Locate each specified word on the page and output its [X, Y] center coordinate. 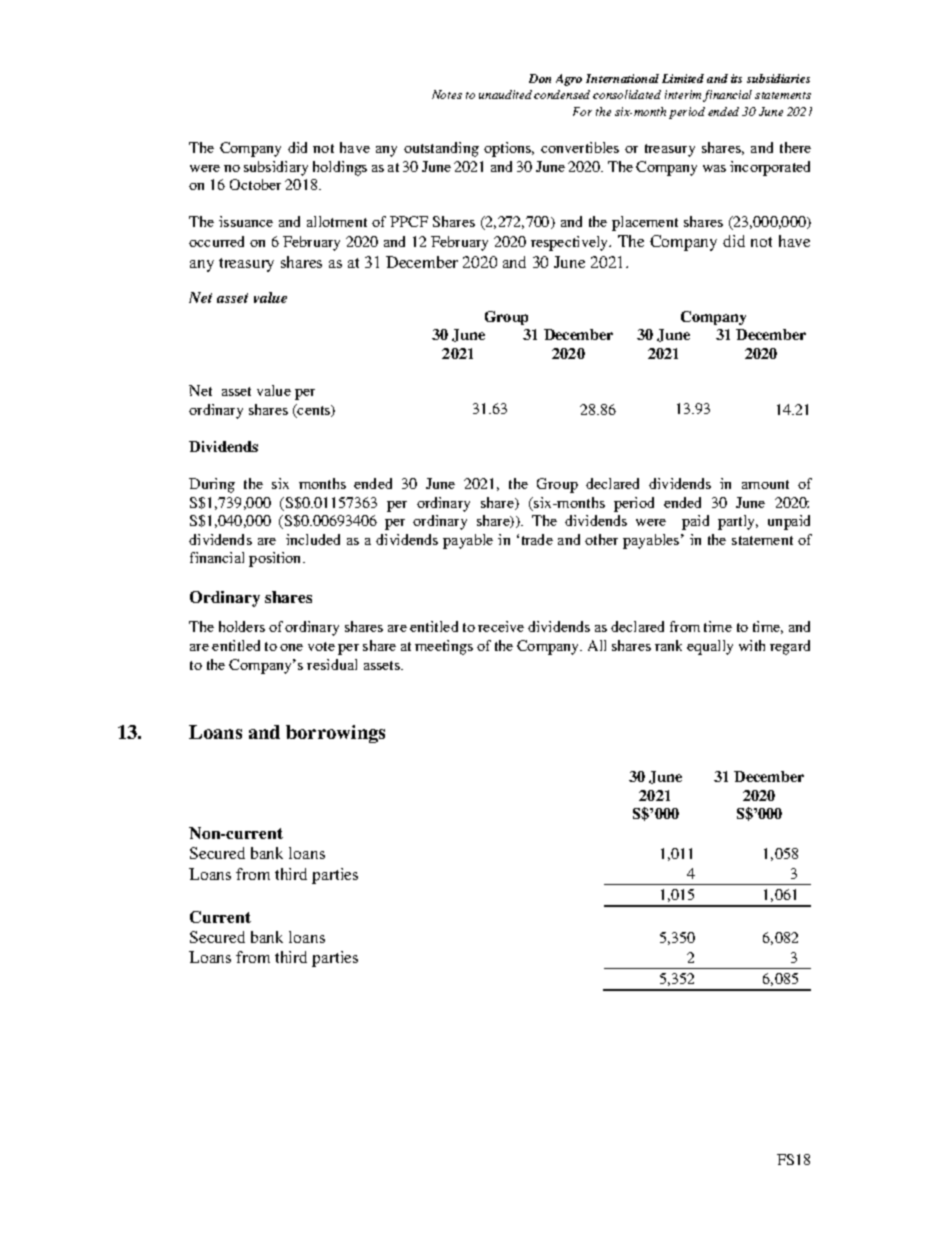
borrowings [335, 734]
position [276, 559]
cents [314, 411]
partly [738, 522]
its [736, 78]
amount [765, 484]
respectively [571, 243]
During [212, 485]
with [752, 645]
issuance [246, 221]
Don [540, 78]
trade [537, 539]
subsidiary [276, 168]
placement [645, 223]
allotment [337, 221]
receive [501, 626]
